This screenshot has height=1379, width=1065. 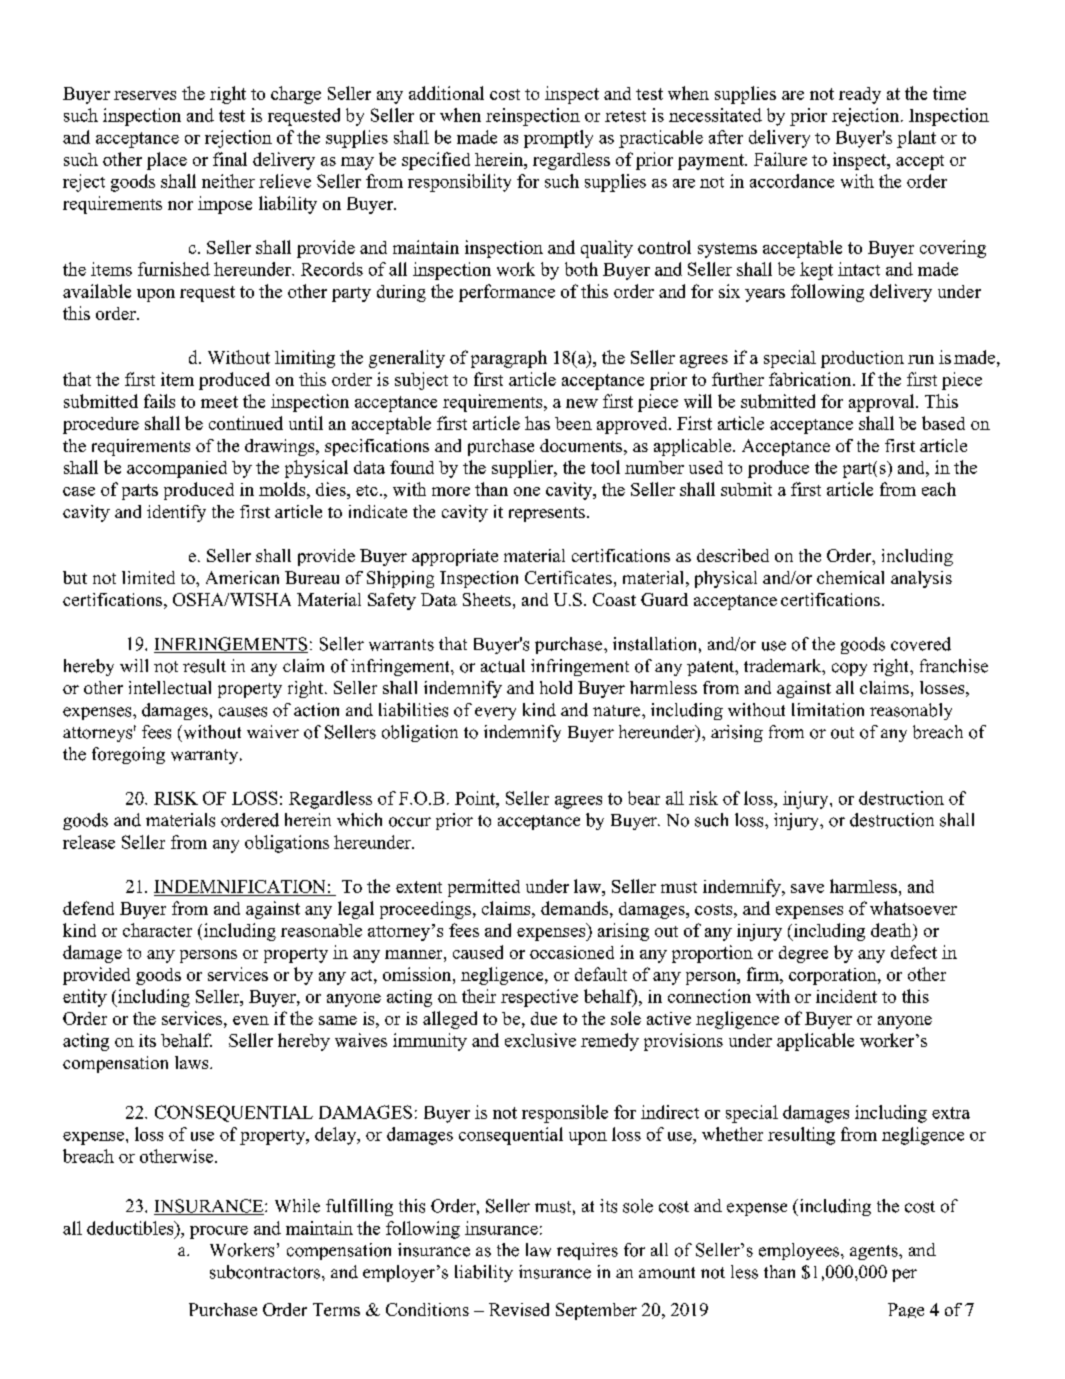 What do you see at coordinates (509, 359) in the screenshot?
I see `paragraph` at bounding box center [509, 359].
